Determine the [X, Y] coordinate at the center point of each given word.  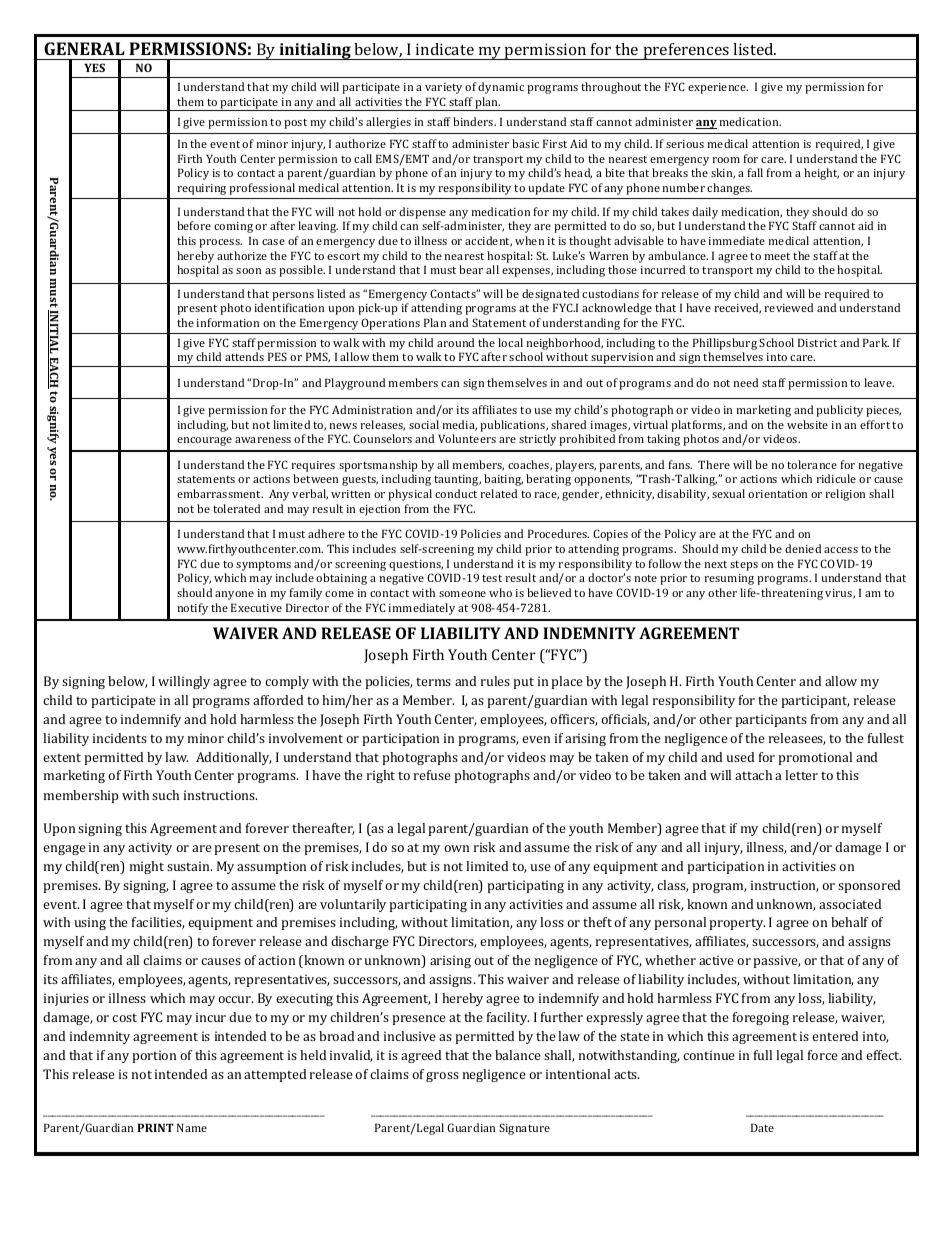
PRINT [155, 1127]
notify [192, 609]
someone [462, 594]
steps [744, 566]
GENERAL [84, 48]
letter [801, 775]
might [147, 867]
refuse [432, 775]
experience [718, 88]
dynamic [501, 88]
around [455, 342]
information [227, 322]
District [817, 342]
